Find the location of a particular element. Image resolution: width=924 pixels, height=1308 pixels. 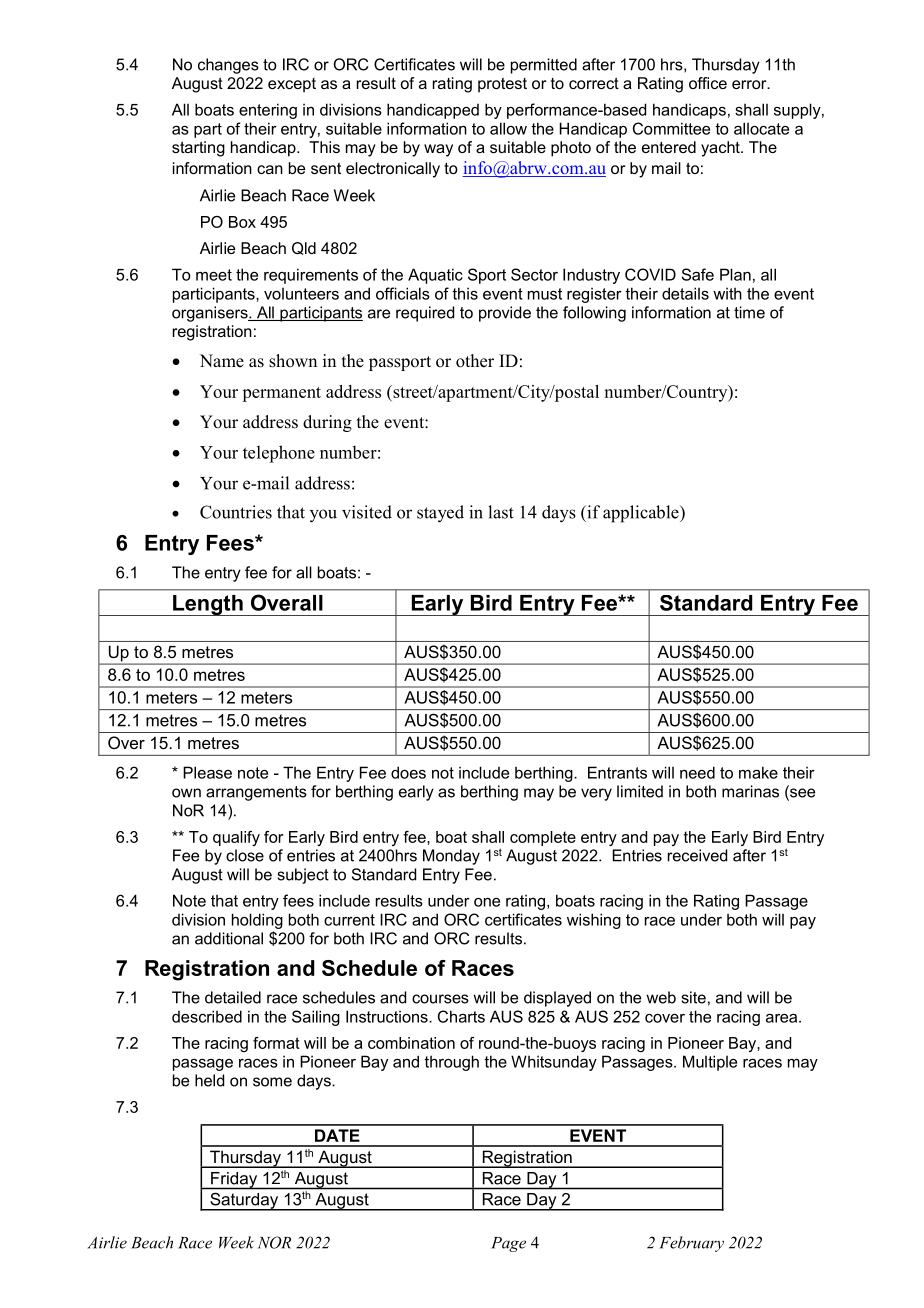

close is located at coordinates (245, 855).
